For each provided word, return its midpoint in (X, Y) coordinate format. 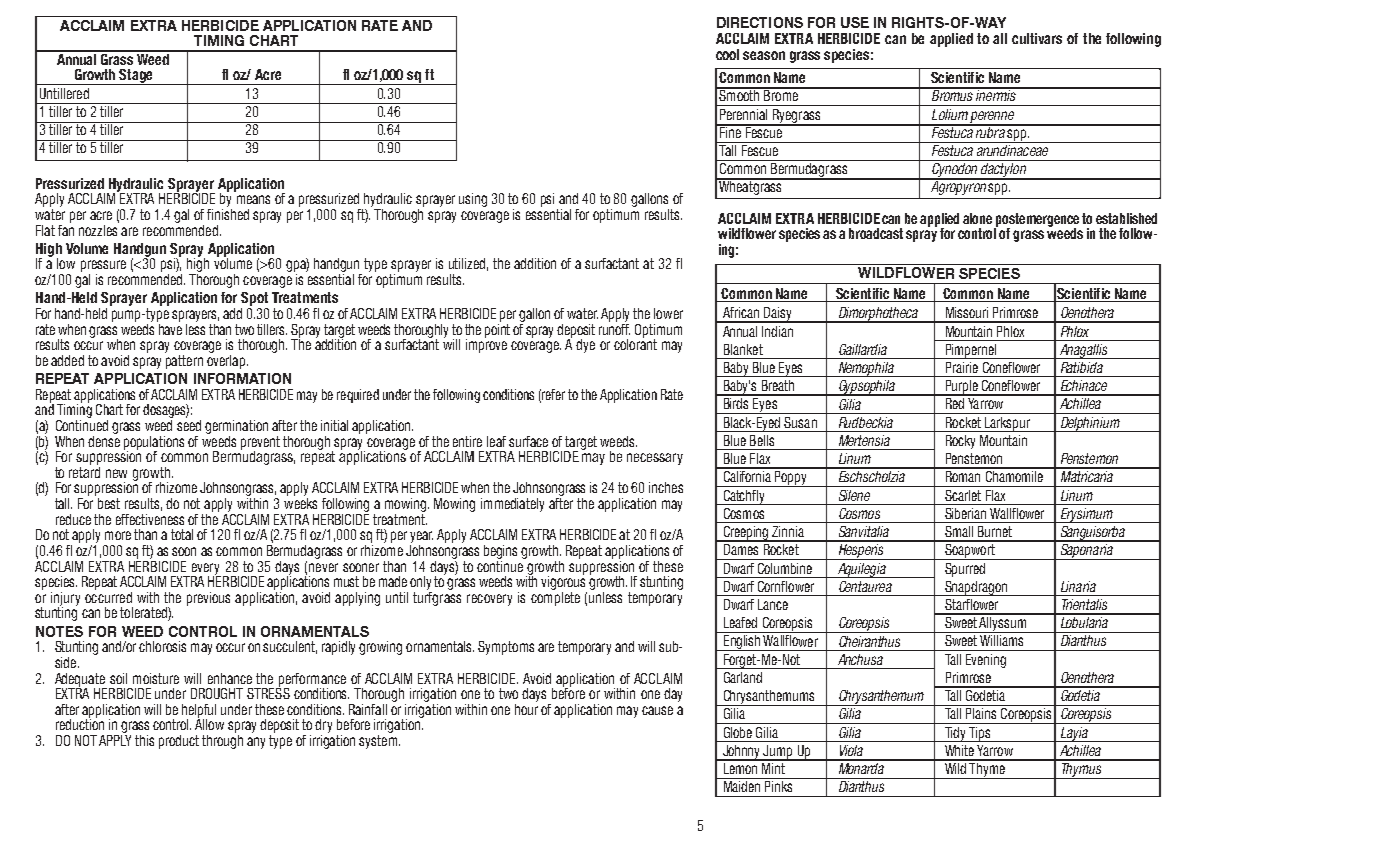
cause (657, 710)
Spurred (965, 570)
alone (977, 218)
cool (727, 54)
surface (528, 441)
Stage (136, 77)
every (205, 570)
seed (189, 424)
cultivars (1037, 38)
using (473, 200)
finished (228, 213)
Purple (961, 388)
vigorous (564, 583)
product (179, 742)
